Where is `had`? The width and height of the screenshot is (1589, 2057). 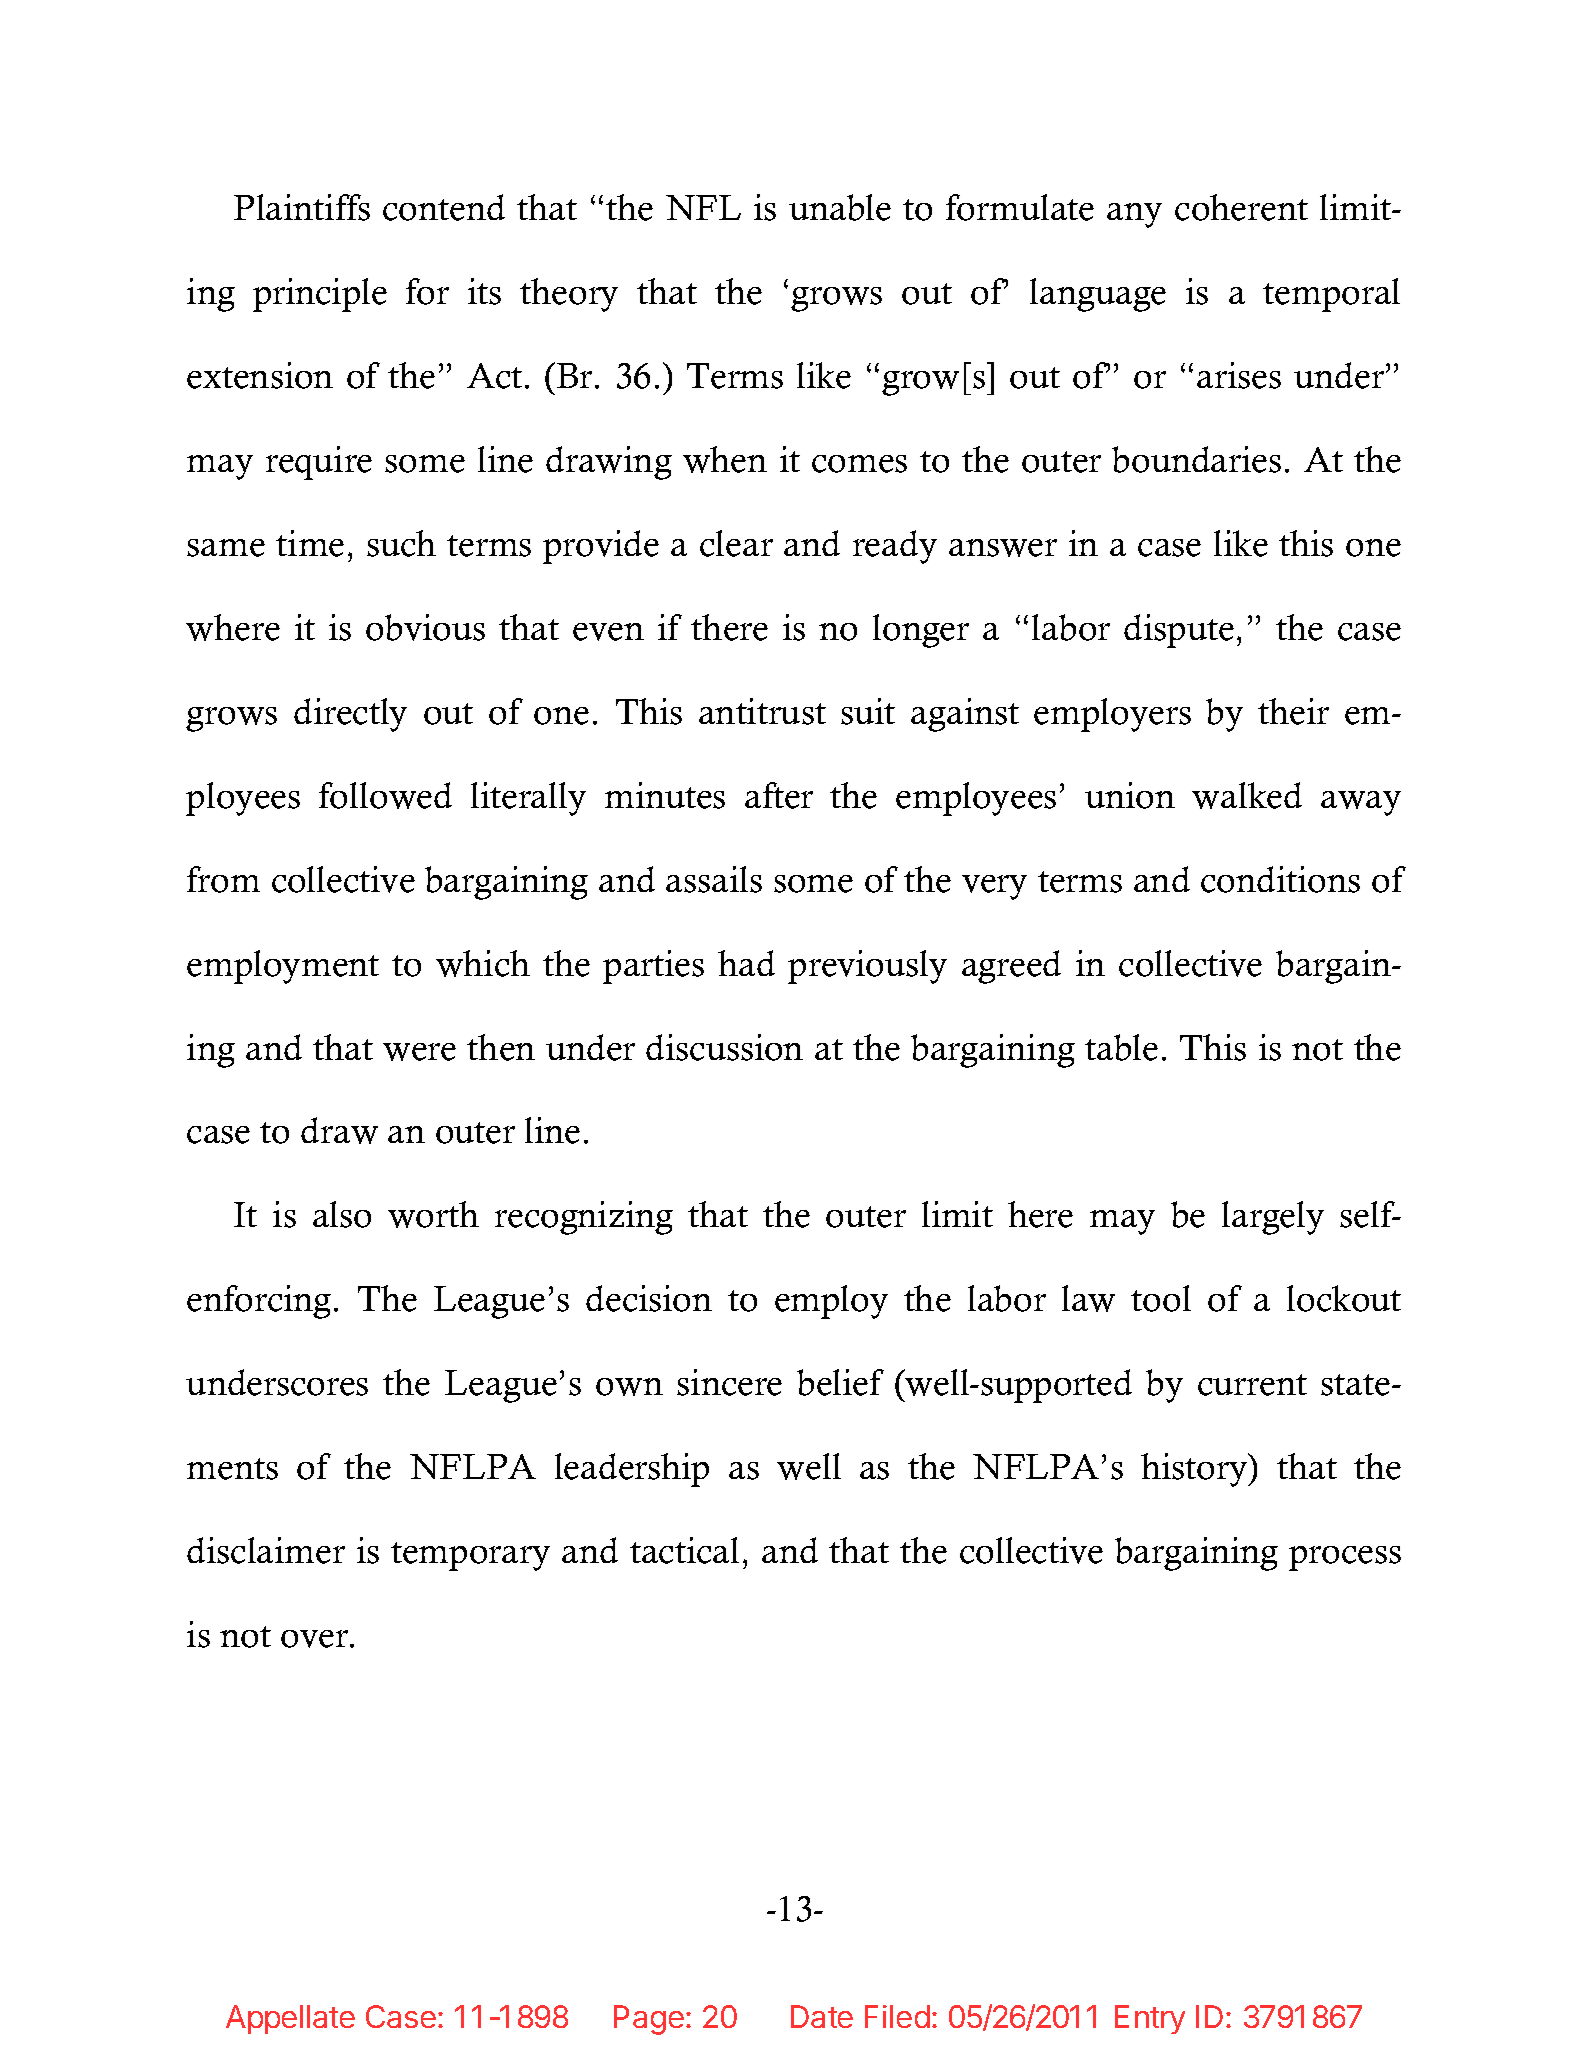 had is located at coordinates (746, 963).
